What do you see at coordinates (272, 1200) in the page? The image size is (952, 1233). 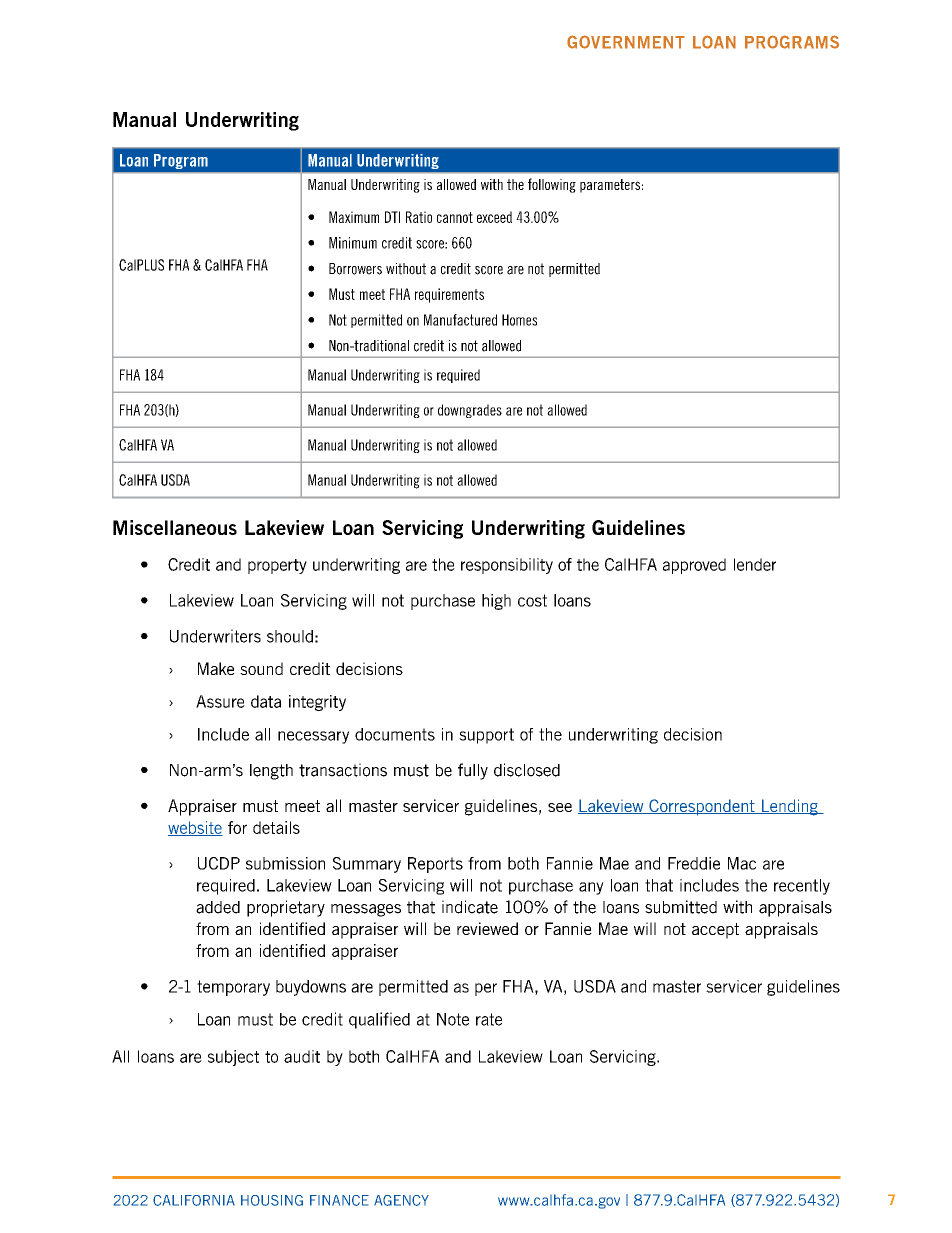 I see `HOUSING` at bounding box center [272, 1200].
